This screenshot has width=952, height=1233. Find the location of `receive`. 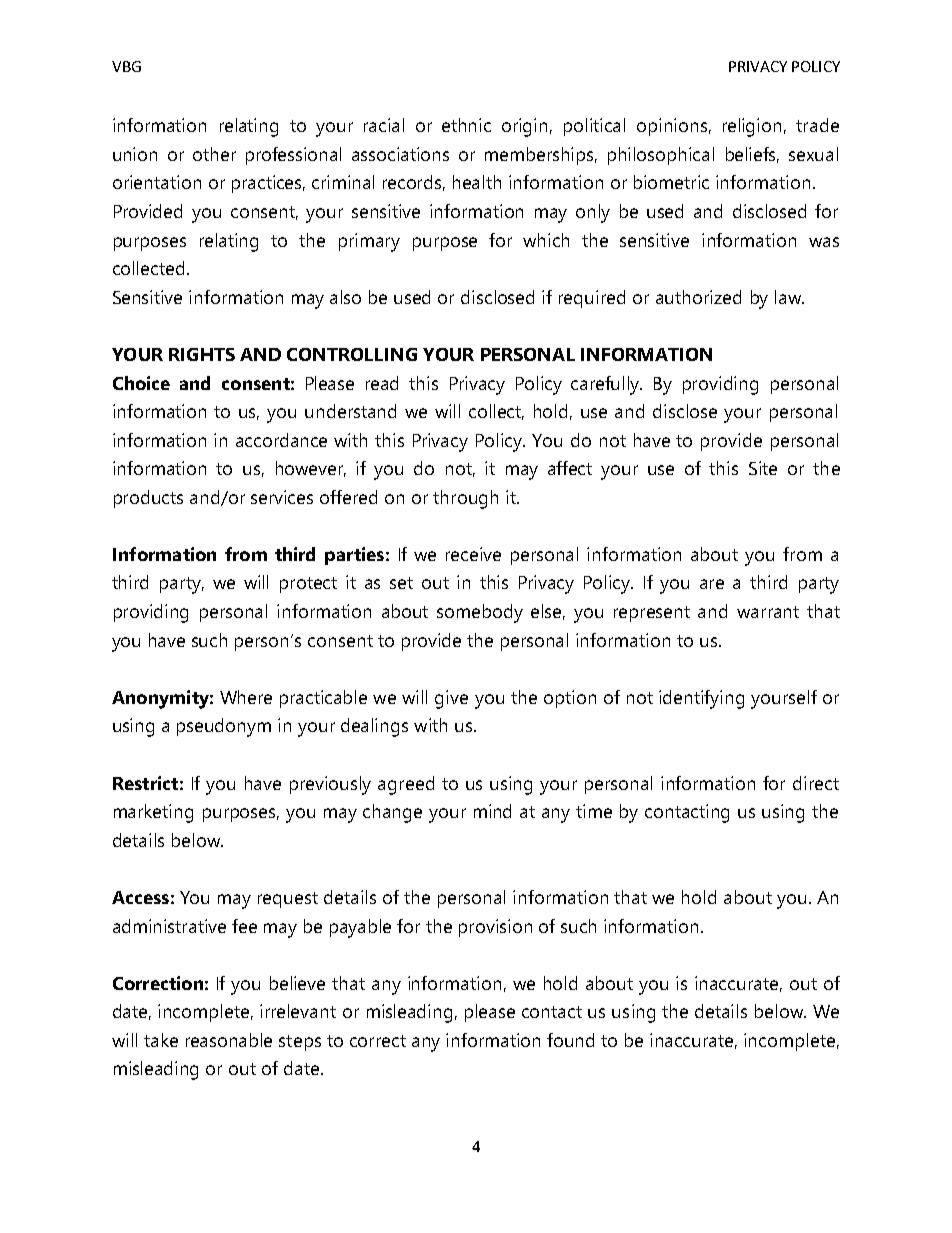

receive is located at coordinates (473, 554).
